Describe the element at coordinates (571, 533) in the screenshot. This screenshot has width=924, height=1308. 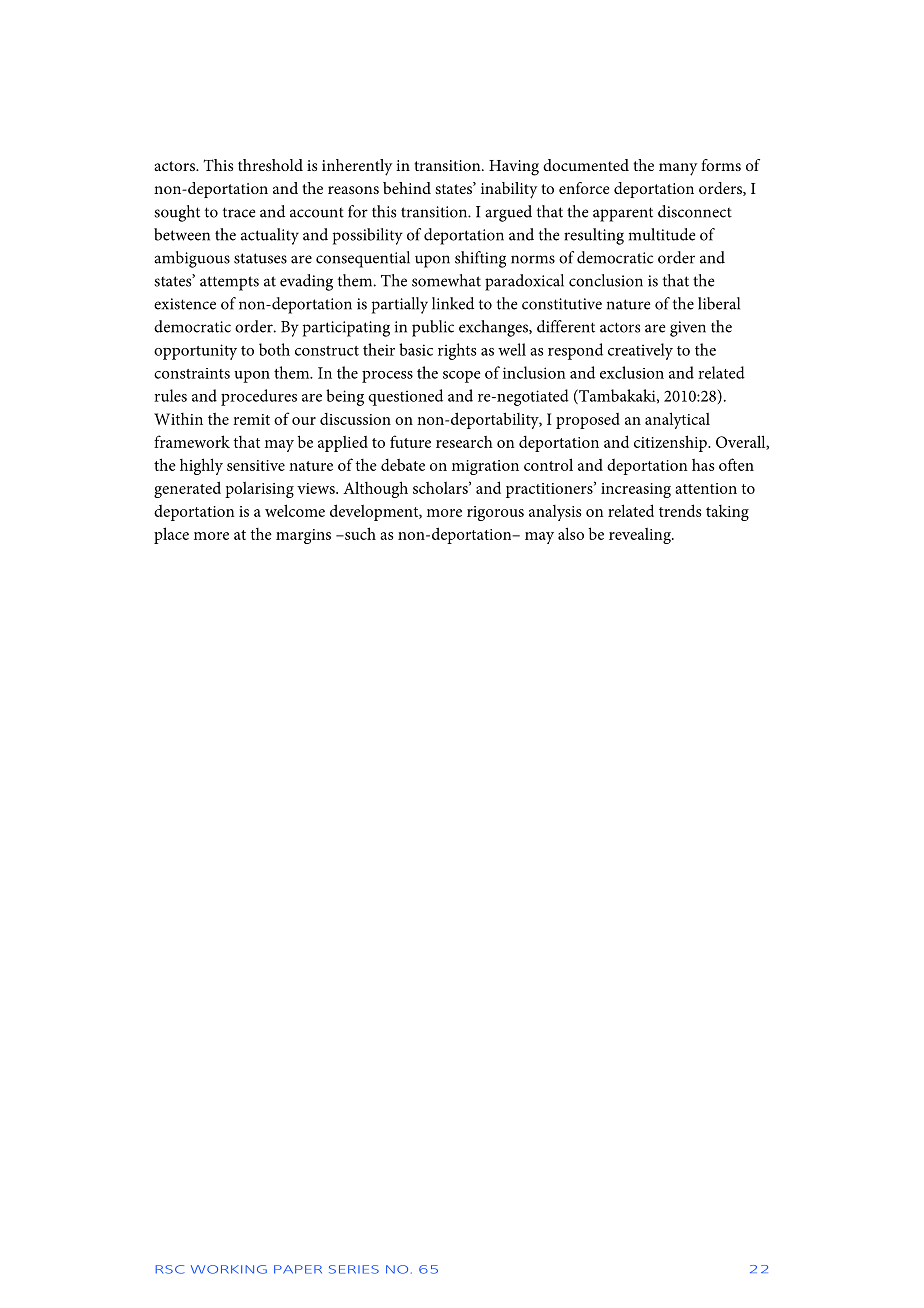
I see `also` at that location.
